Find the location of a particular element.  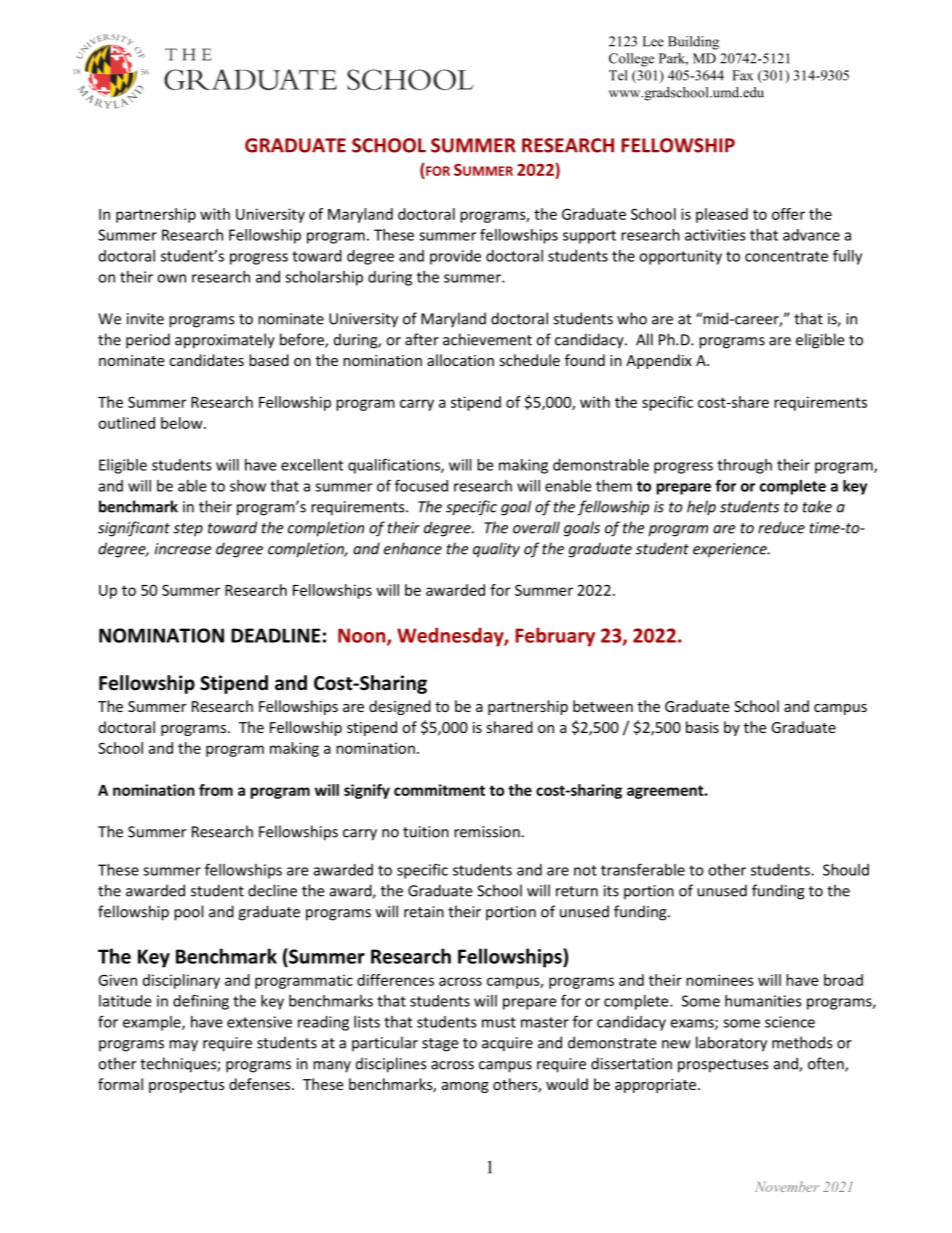

basis is located at coordinates (702, 727).
